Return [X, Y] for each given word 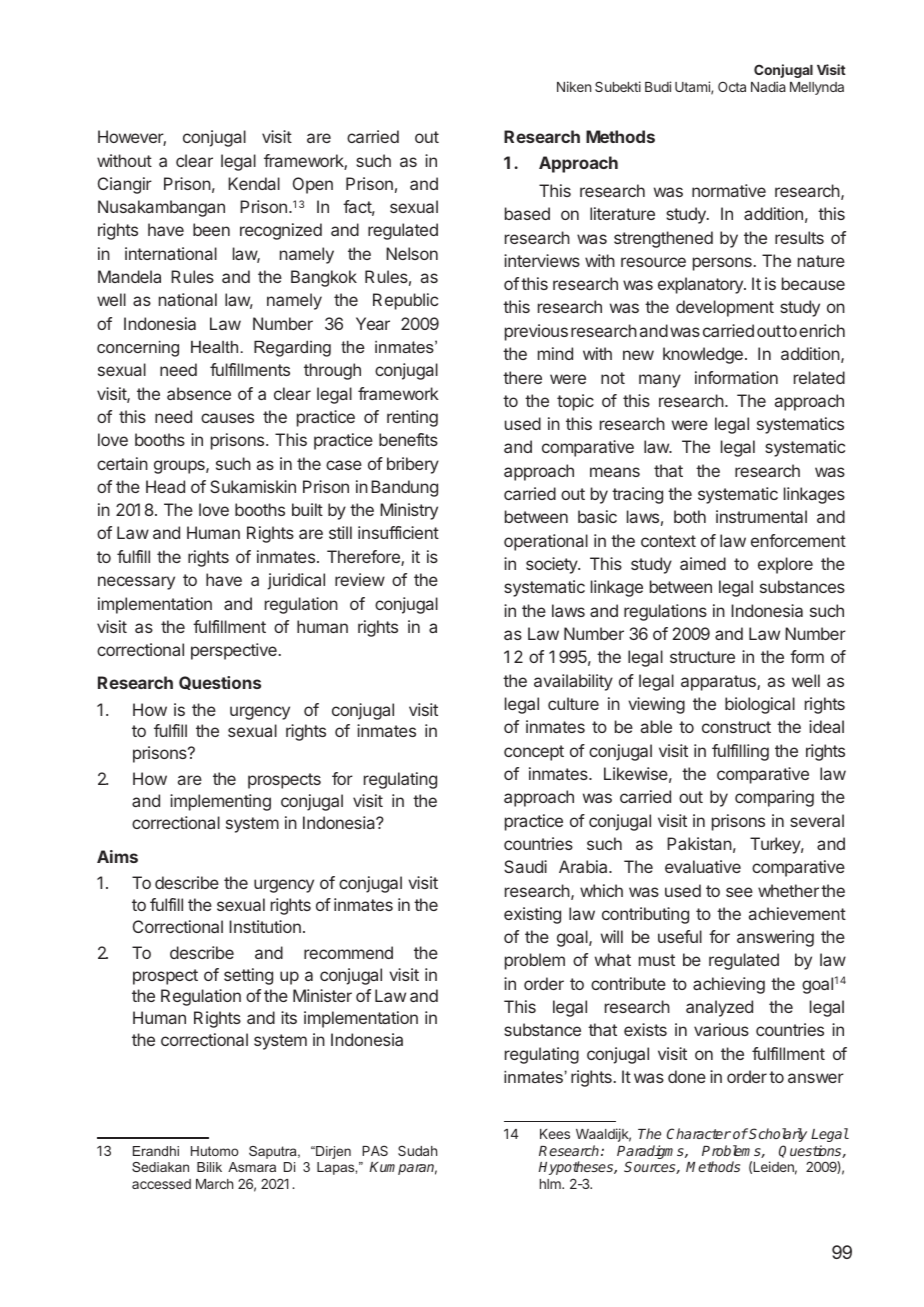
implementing [220, 802]
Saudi [525, 866]
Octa [732, 86]
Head [165, 486]
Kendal [254, 183]
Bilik [209, 1167]
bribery [413, 465]
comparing [774, 798]
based [527, 213]
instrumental [761, 516]
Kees [555, 1134]
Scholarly [778, 1135]
